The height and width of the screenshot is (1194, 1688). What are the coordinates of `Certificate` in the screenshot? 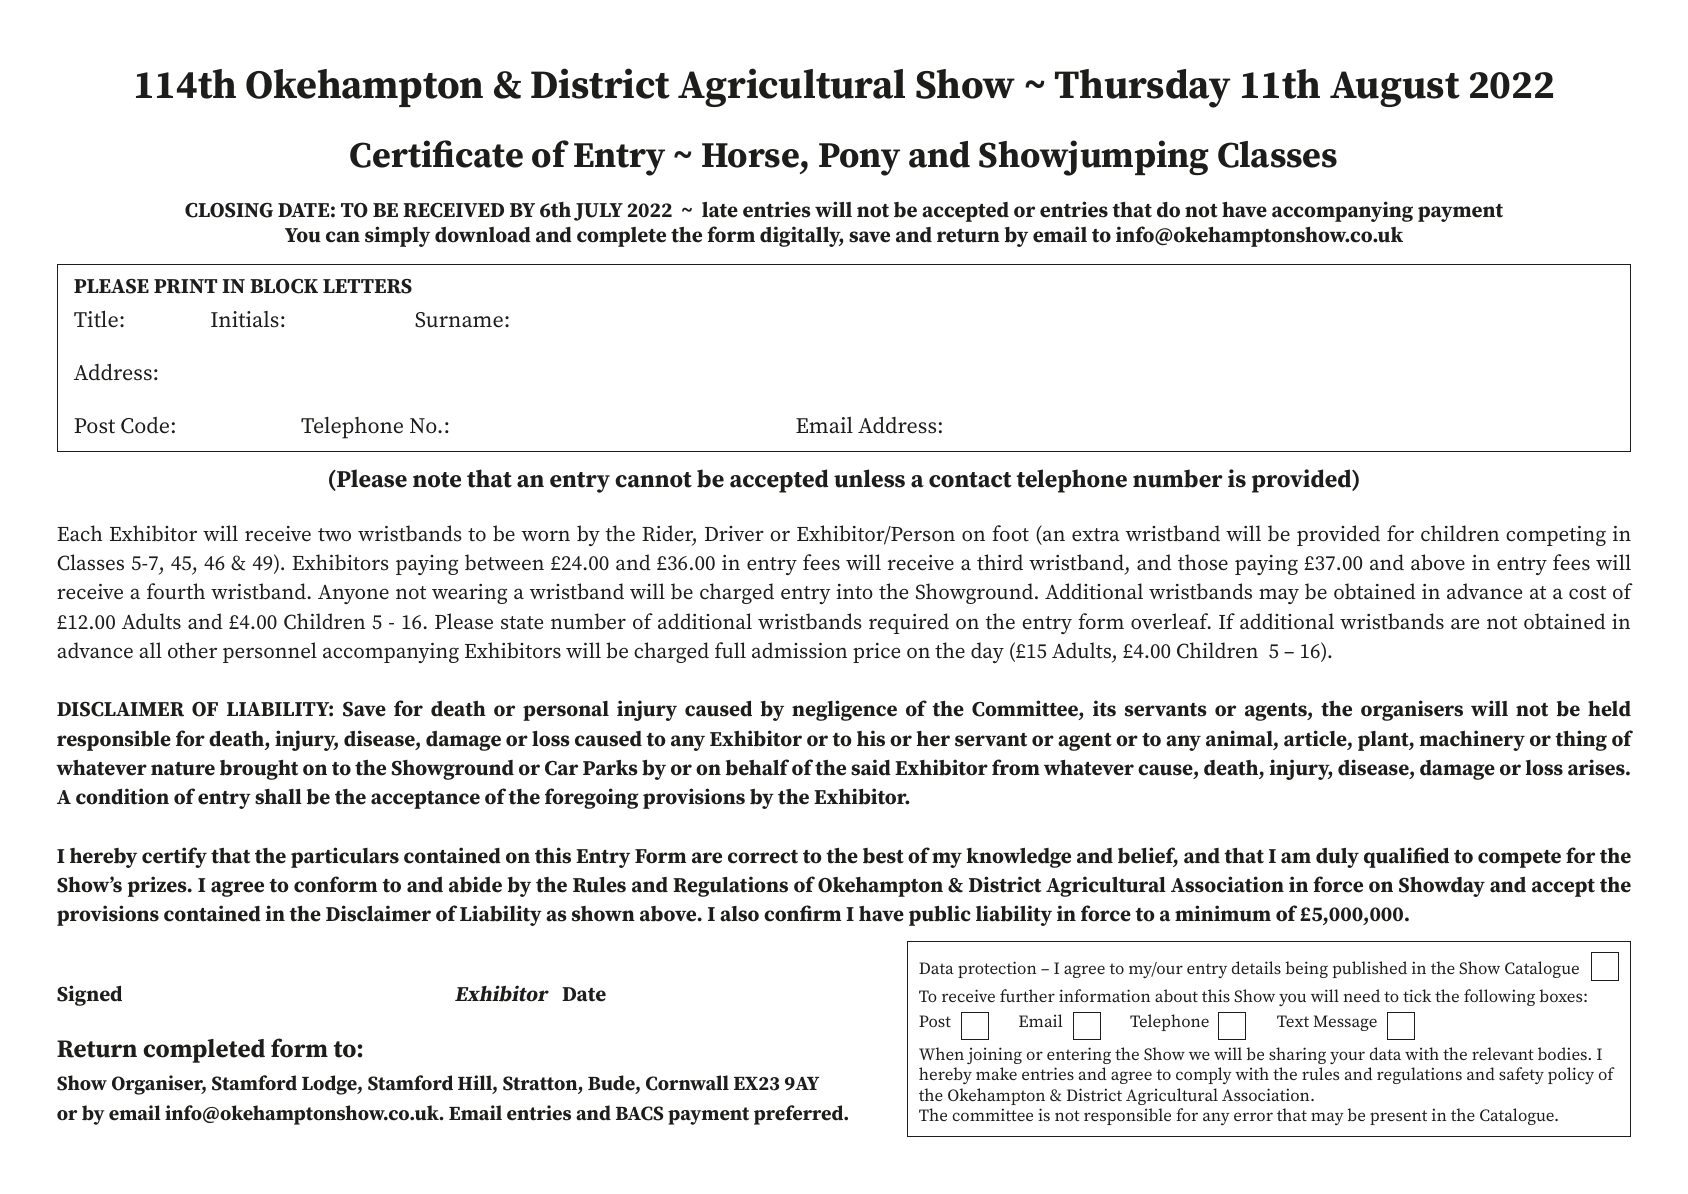 It's located at (436, 154).
